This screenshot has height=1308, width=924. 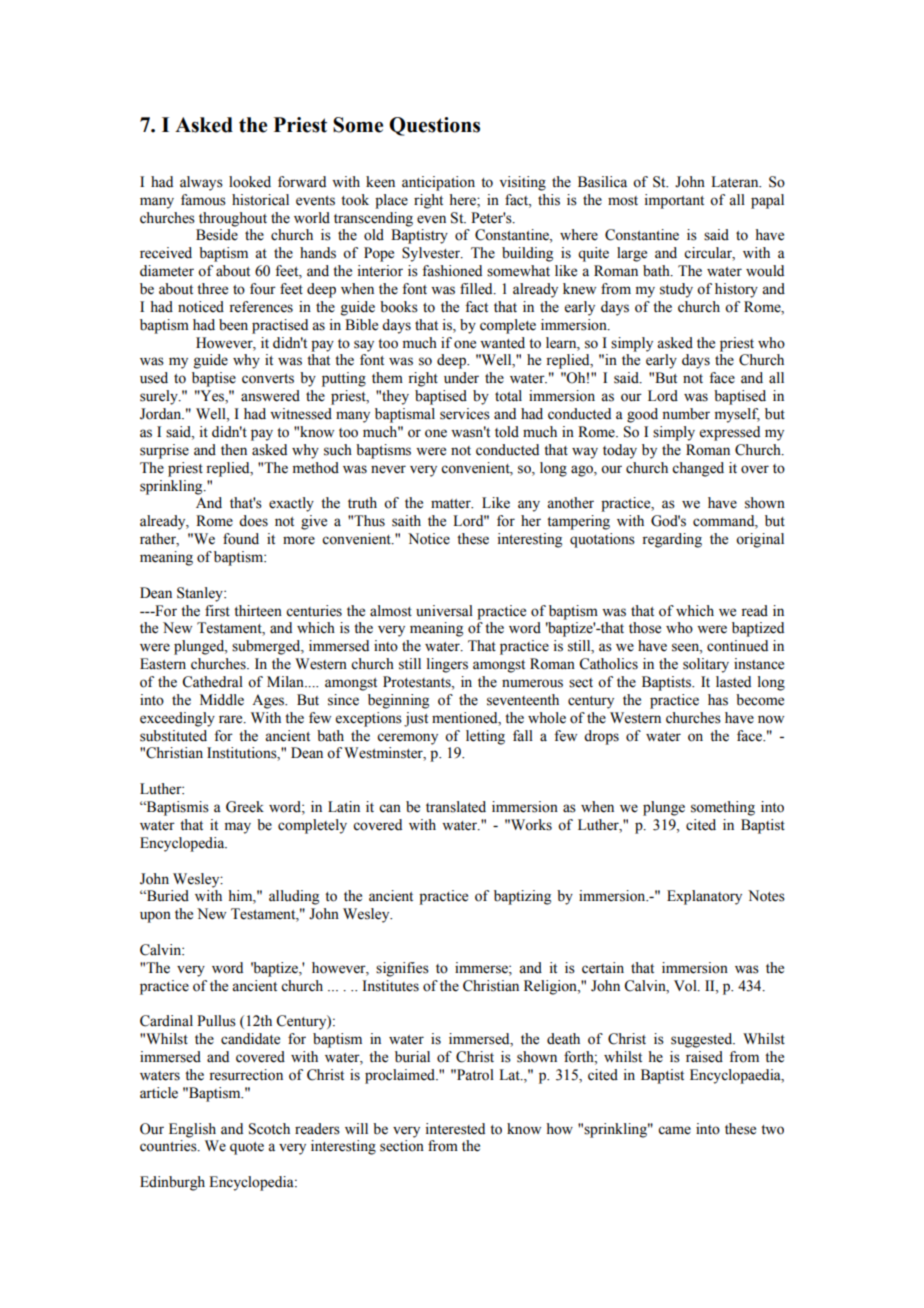 What do you see at coordinates (238, 828) in the screenshot?
I see `may` at bounding box center [238, 828].
